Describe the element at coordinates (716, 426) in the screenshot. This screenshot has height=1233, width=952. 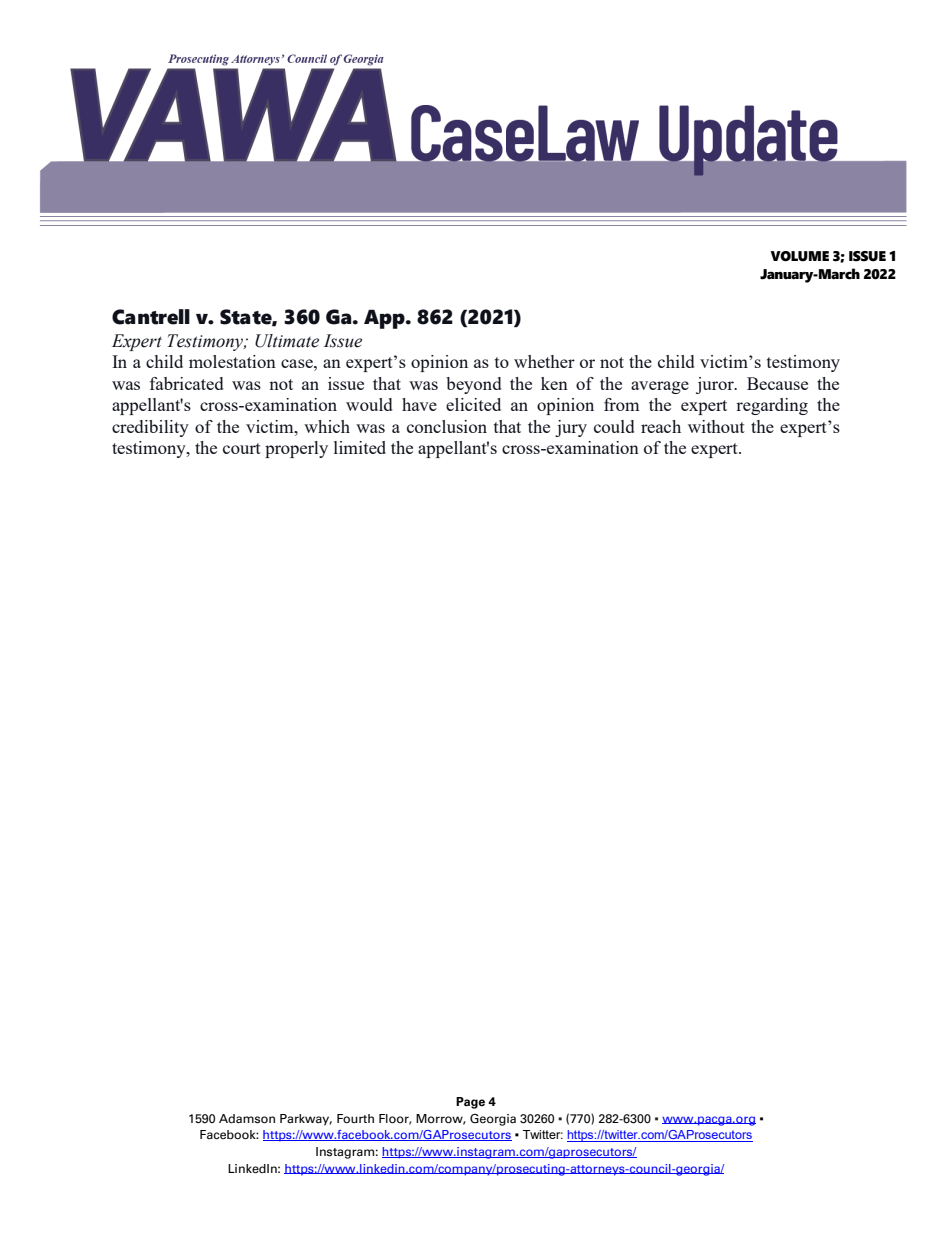
I see `without` at that location.
